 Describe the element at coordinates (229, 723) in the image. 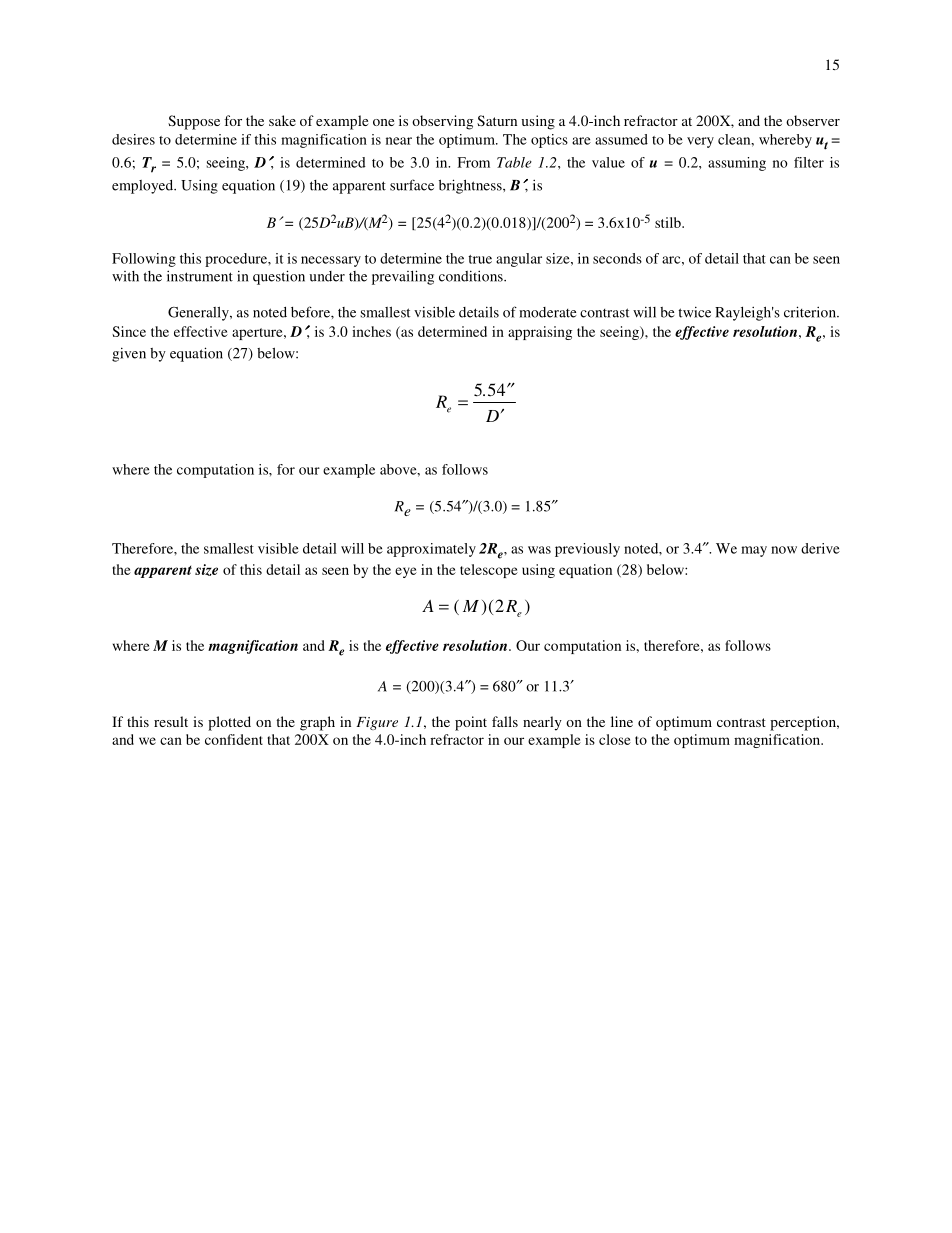

I see `plotted` at that location.
